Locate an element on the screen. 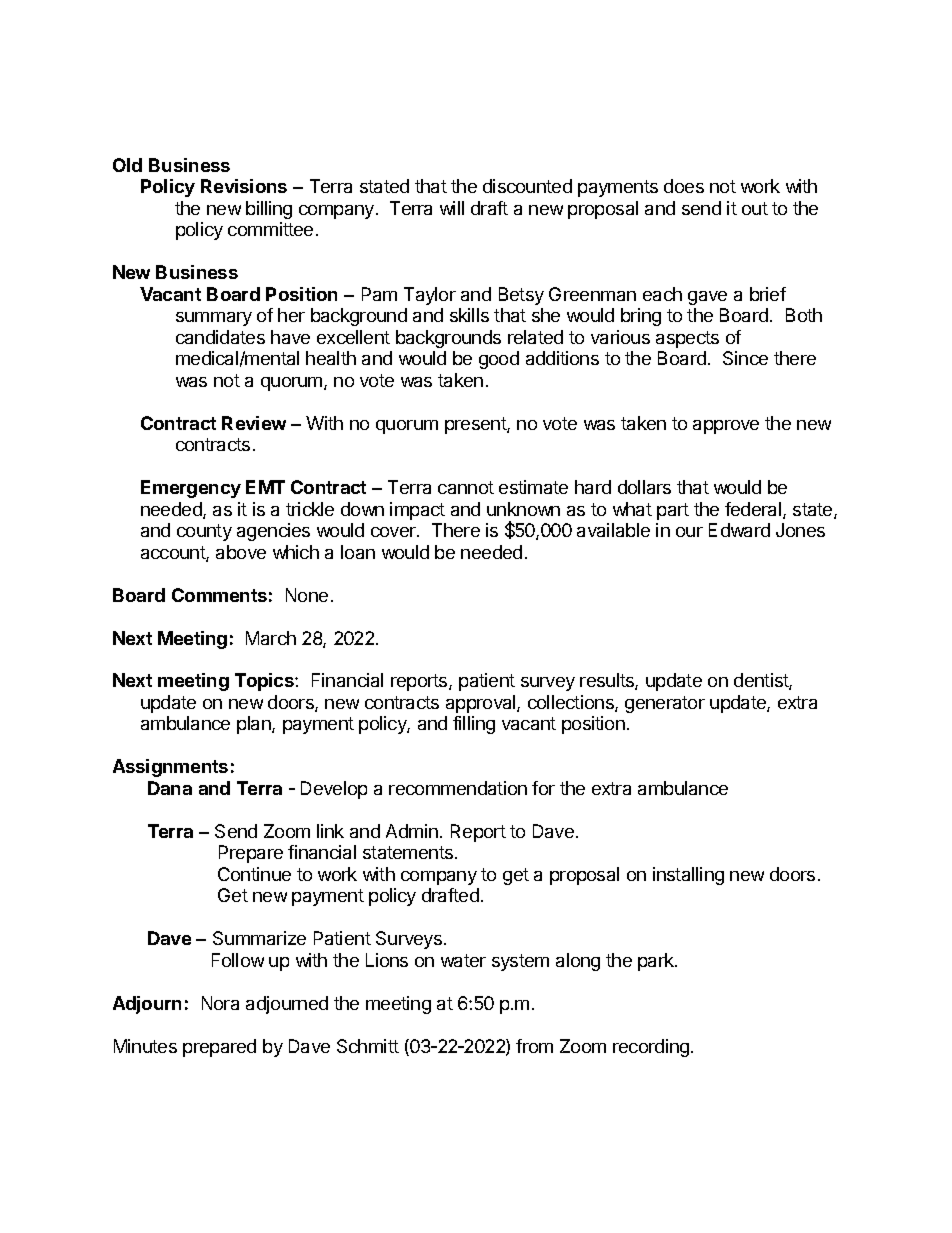 This screenshot has height=1233, width=952. recording is located at coordinates (651, 1048).
